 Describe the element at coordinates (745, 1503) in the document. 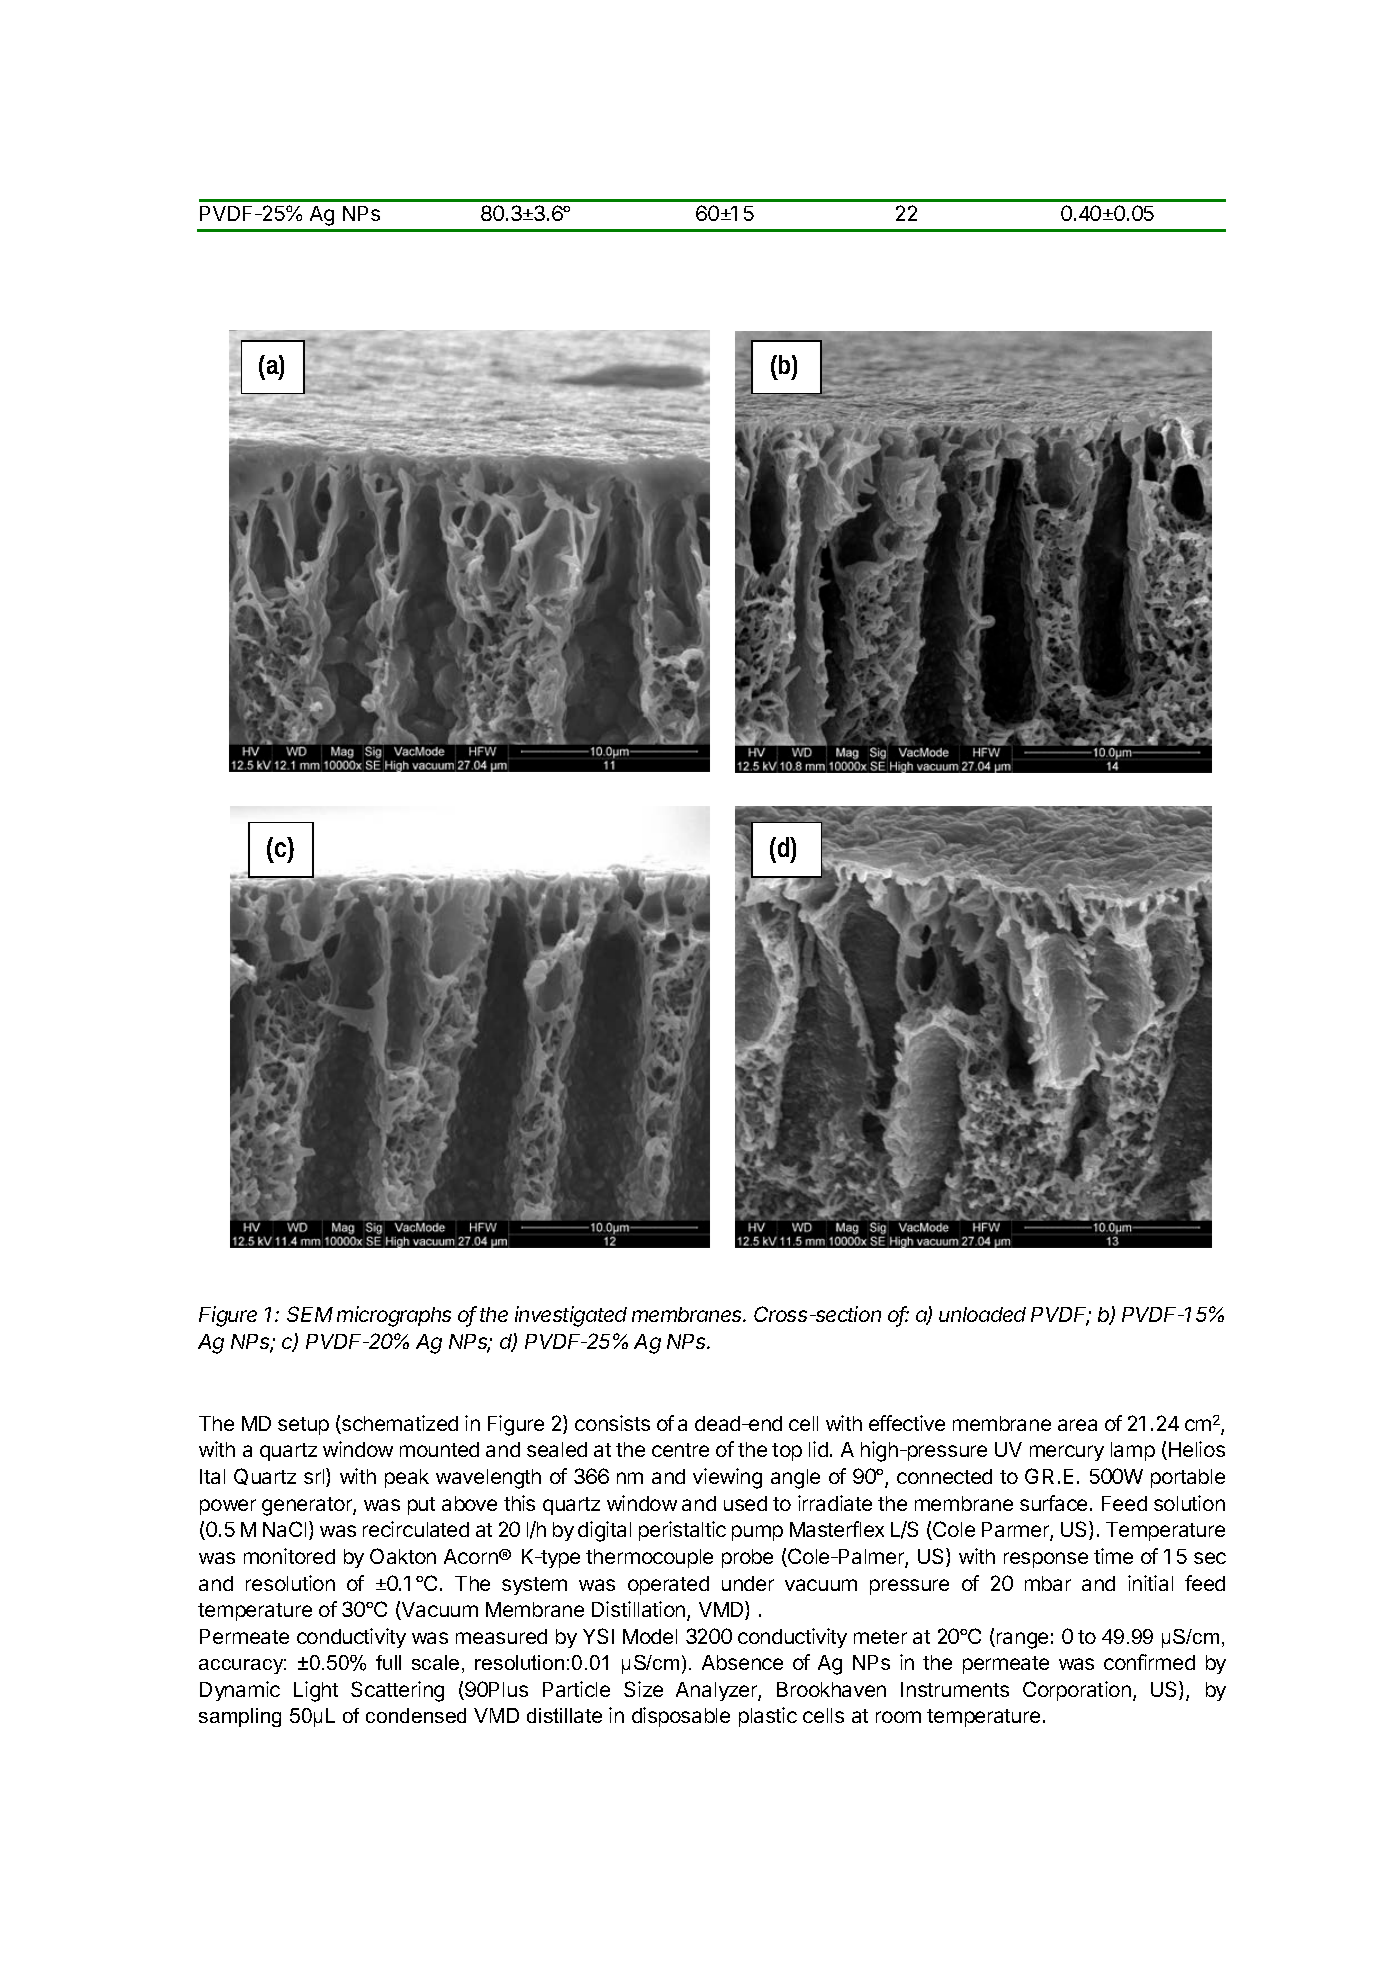

I see `used` at that location.
